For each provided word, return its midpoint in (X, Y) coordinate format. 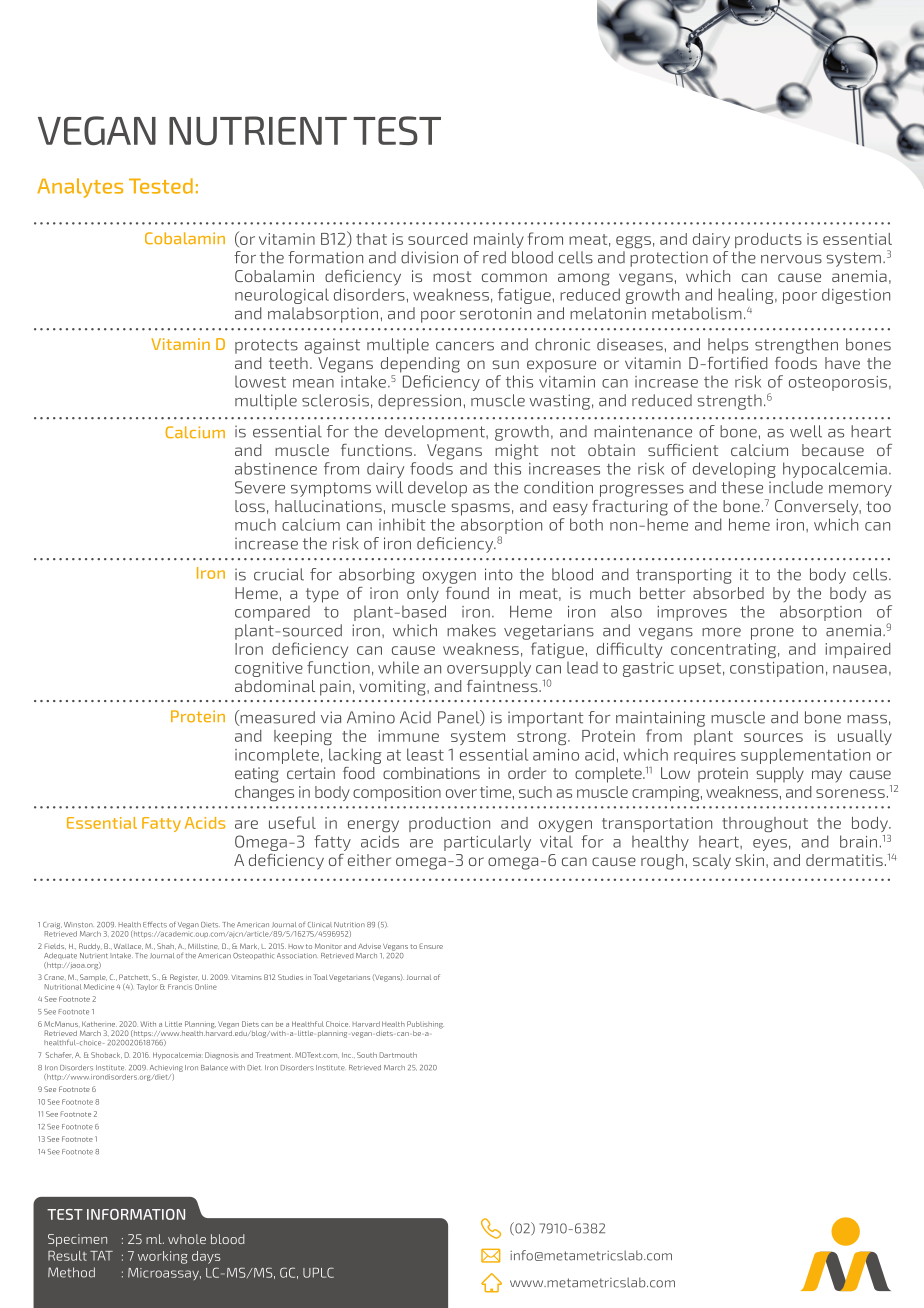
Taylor (147, 987)
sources (773, 737)
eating (256, 775)
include (796, 487)
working (163, 1257)
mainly (499, 240)
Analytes (80, 188)
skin (751, 860)
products (768, 240)
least (425, 754)
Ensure (431, 946)
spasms (480, 509)
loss (250, 506)
